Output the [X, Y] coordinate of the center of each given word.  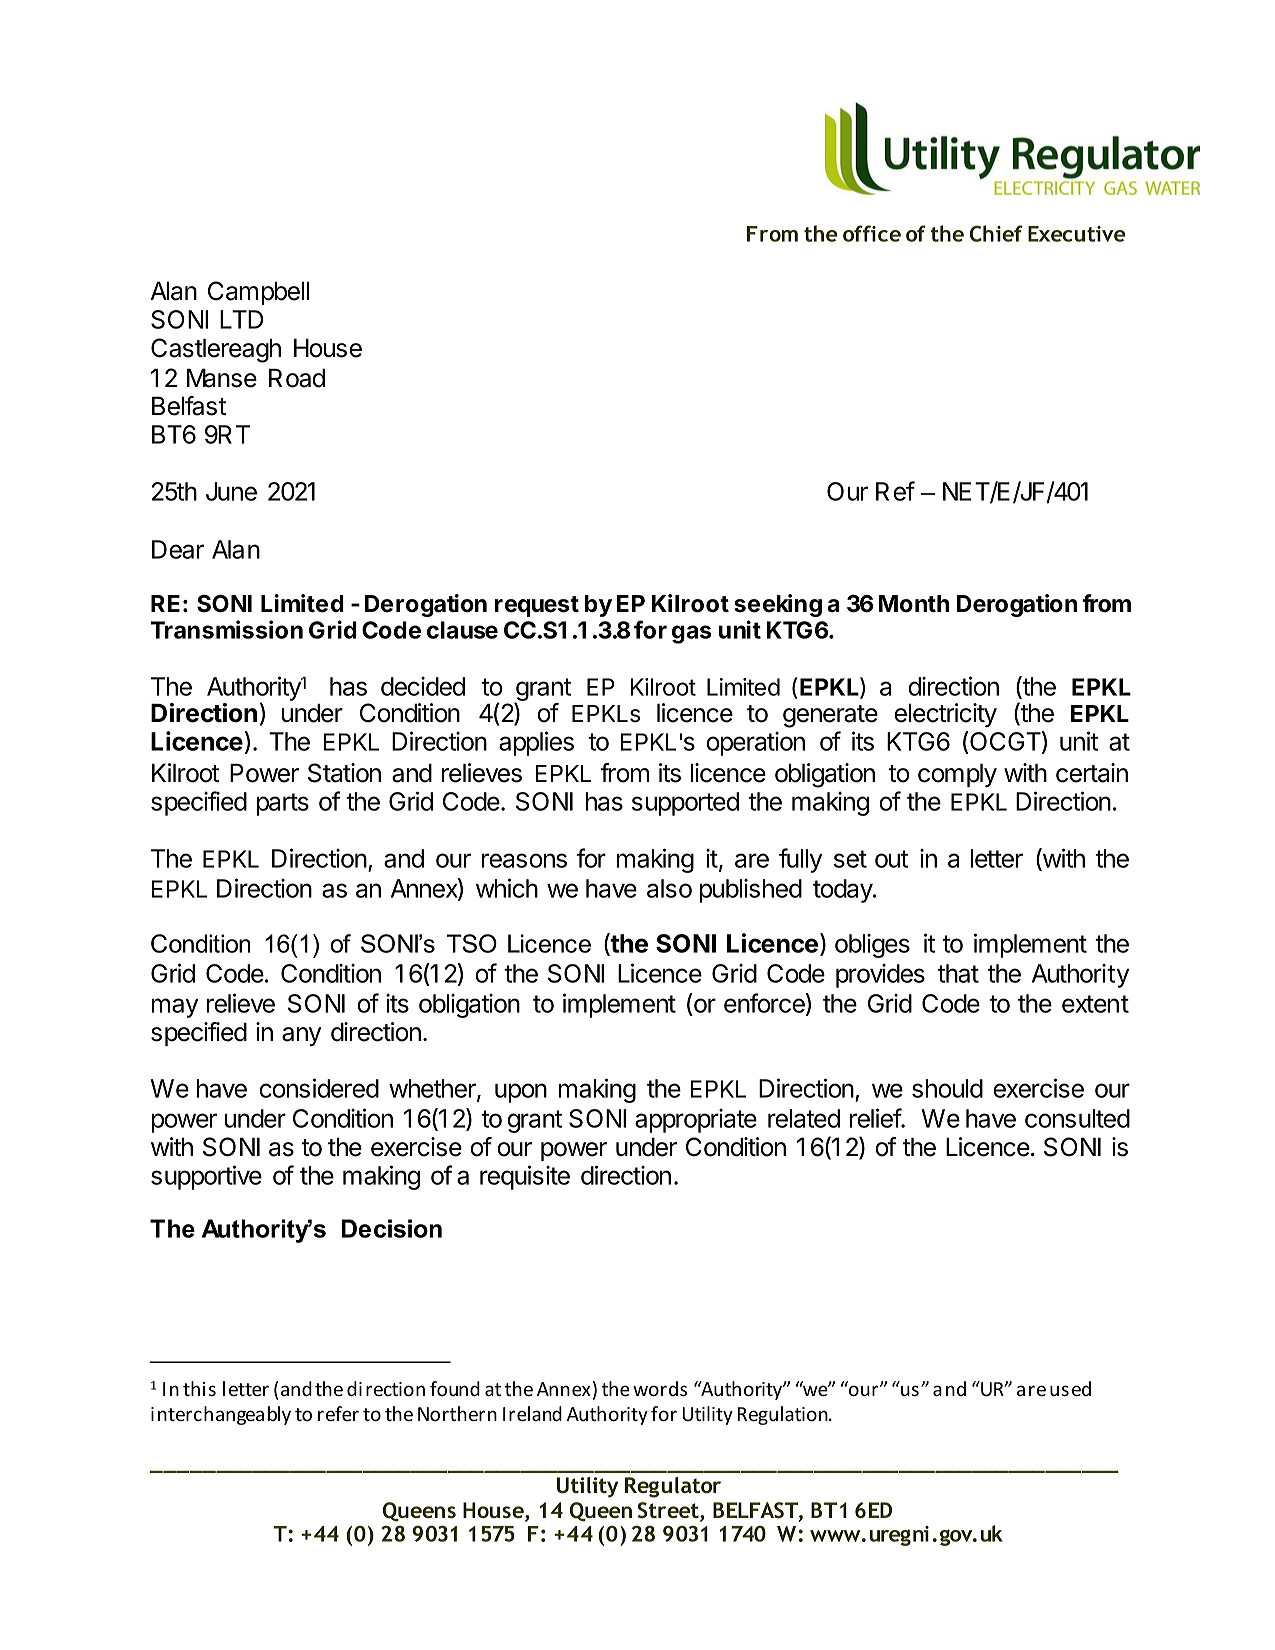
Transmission [227, 629]
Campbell [258, 293]
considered [319, 1088]
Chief [996, 233]
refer [338, 1413]
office [872, 233]
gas [691, 634]
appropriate [696, 1121]
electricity [945, 715]
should [947, 1088]
